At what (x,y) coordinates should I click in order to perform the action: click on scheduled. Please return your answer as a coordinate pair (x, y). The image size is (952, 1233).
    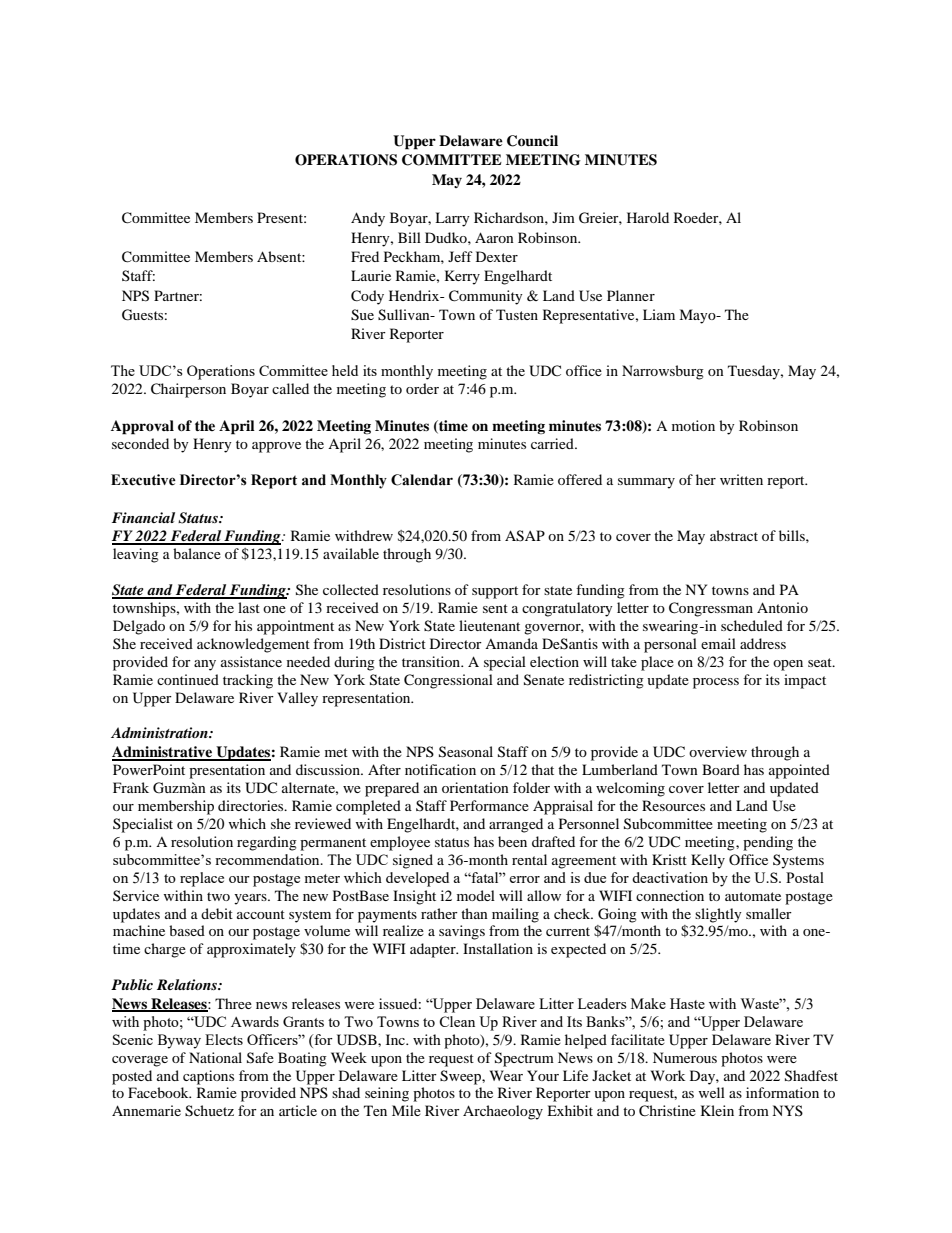
    Looking at the image, I should click on (752, 625).
